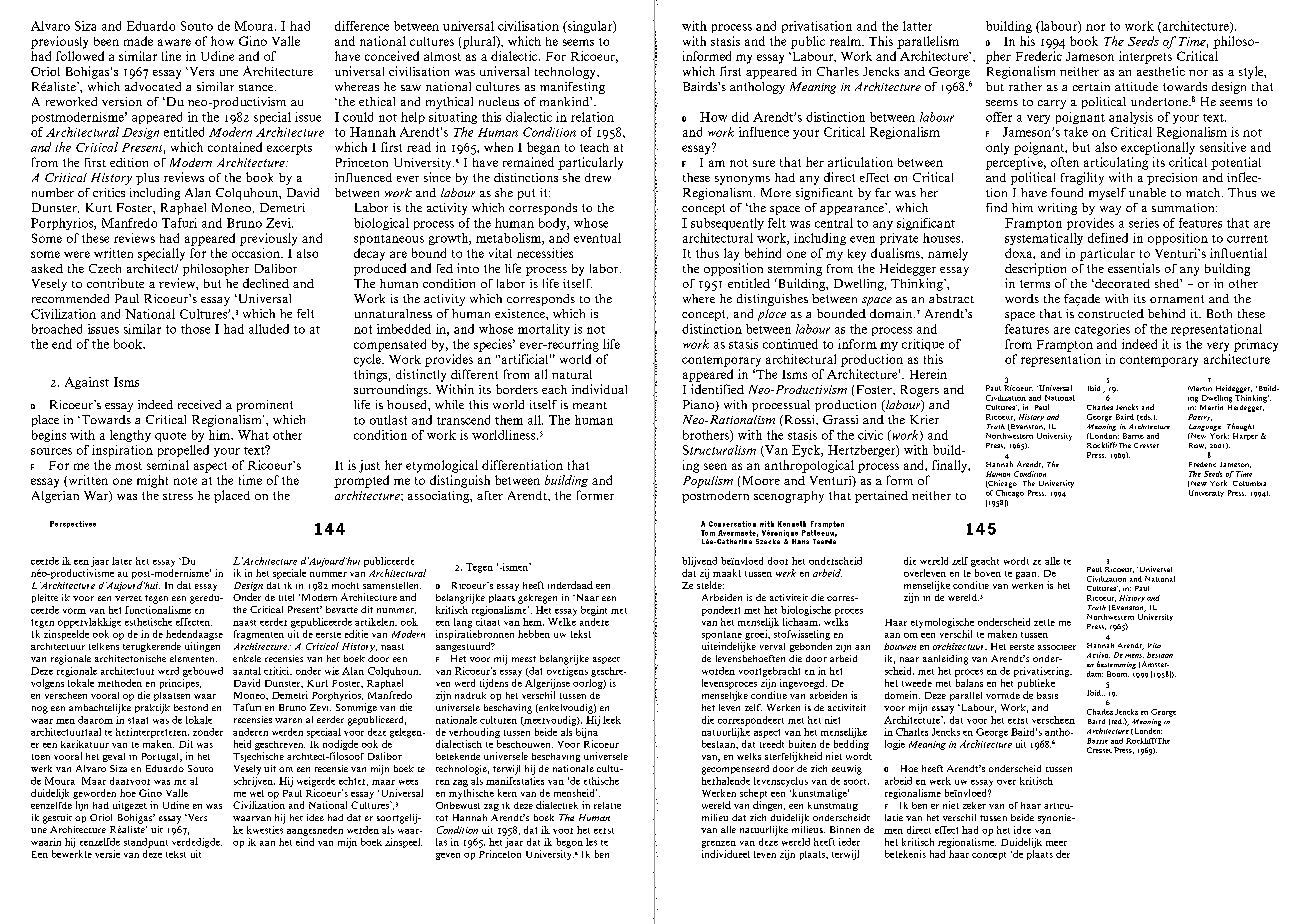 The height and width of the screenshot is (924, 1310). I want to click on later, so click(122, 561).
